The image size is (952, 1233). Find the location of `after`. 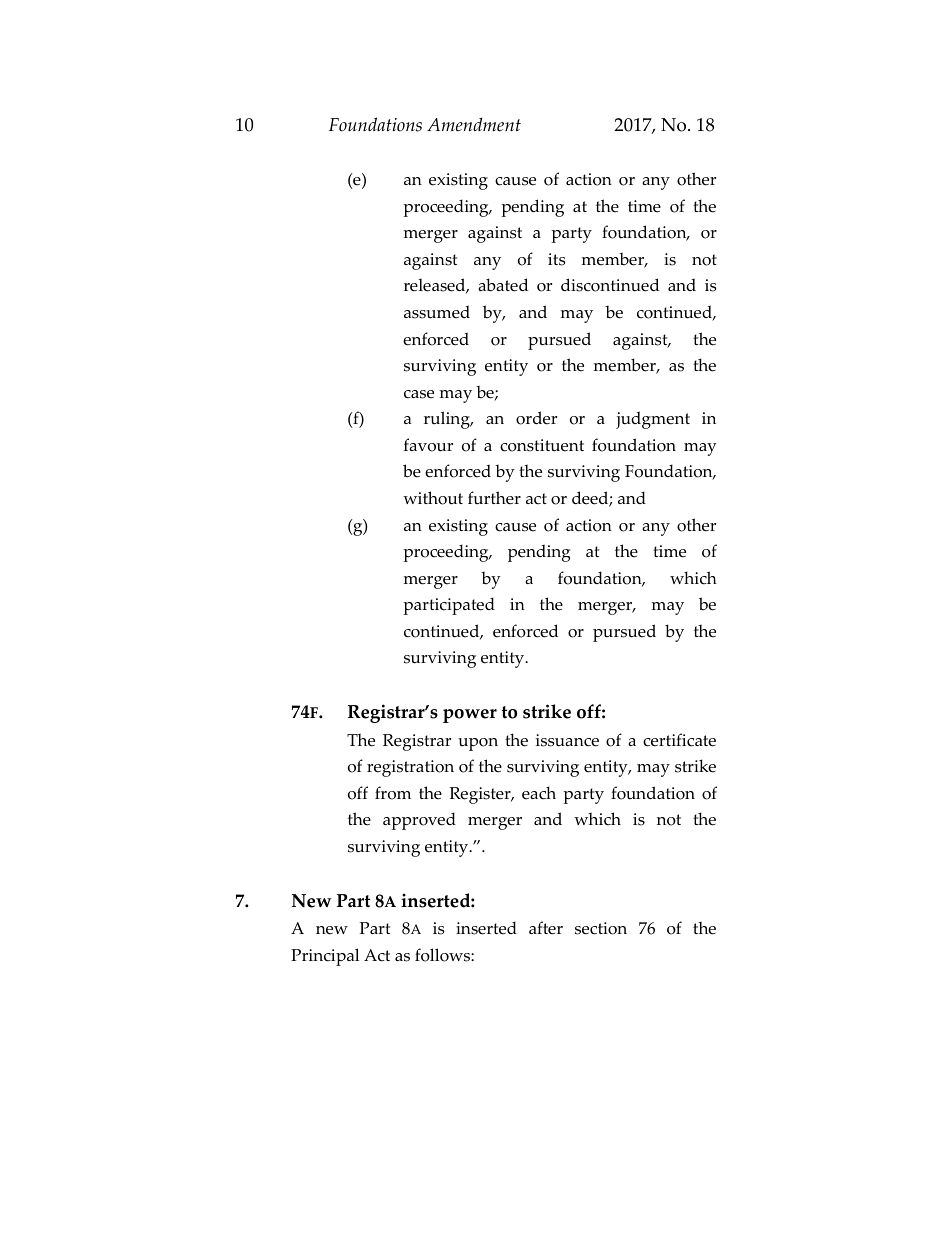

after is located at coordinates (546, 928).
